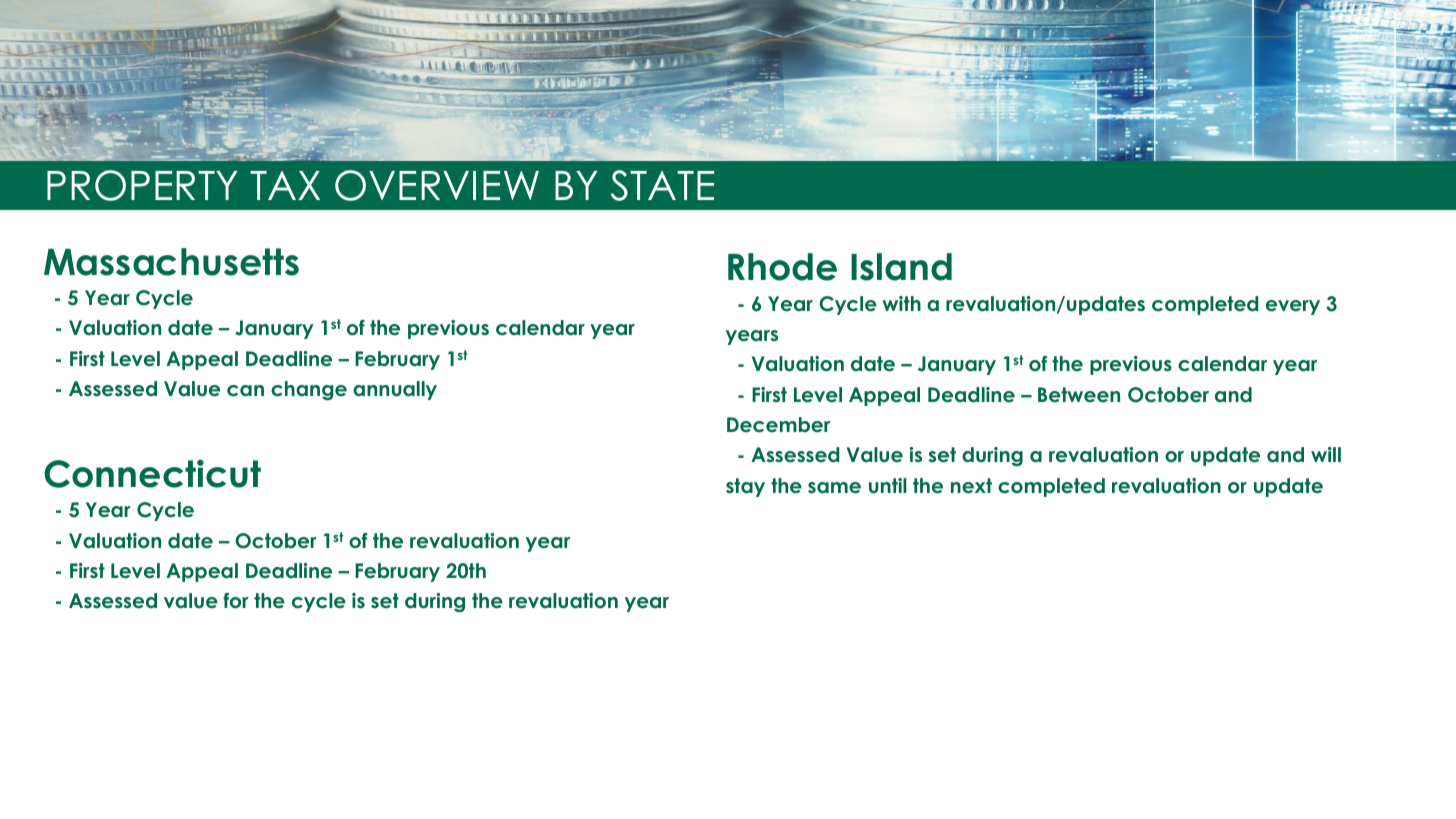  What do you see at coordinates (745, 487) in the image?
I see `stay` at bounding box center [745, 487].
